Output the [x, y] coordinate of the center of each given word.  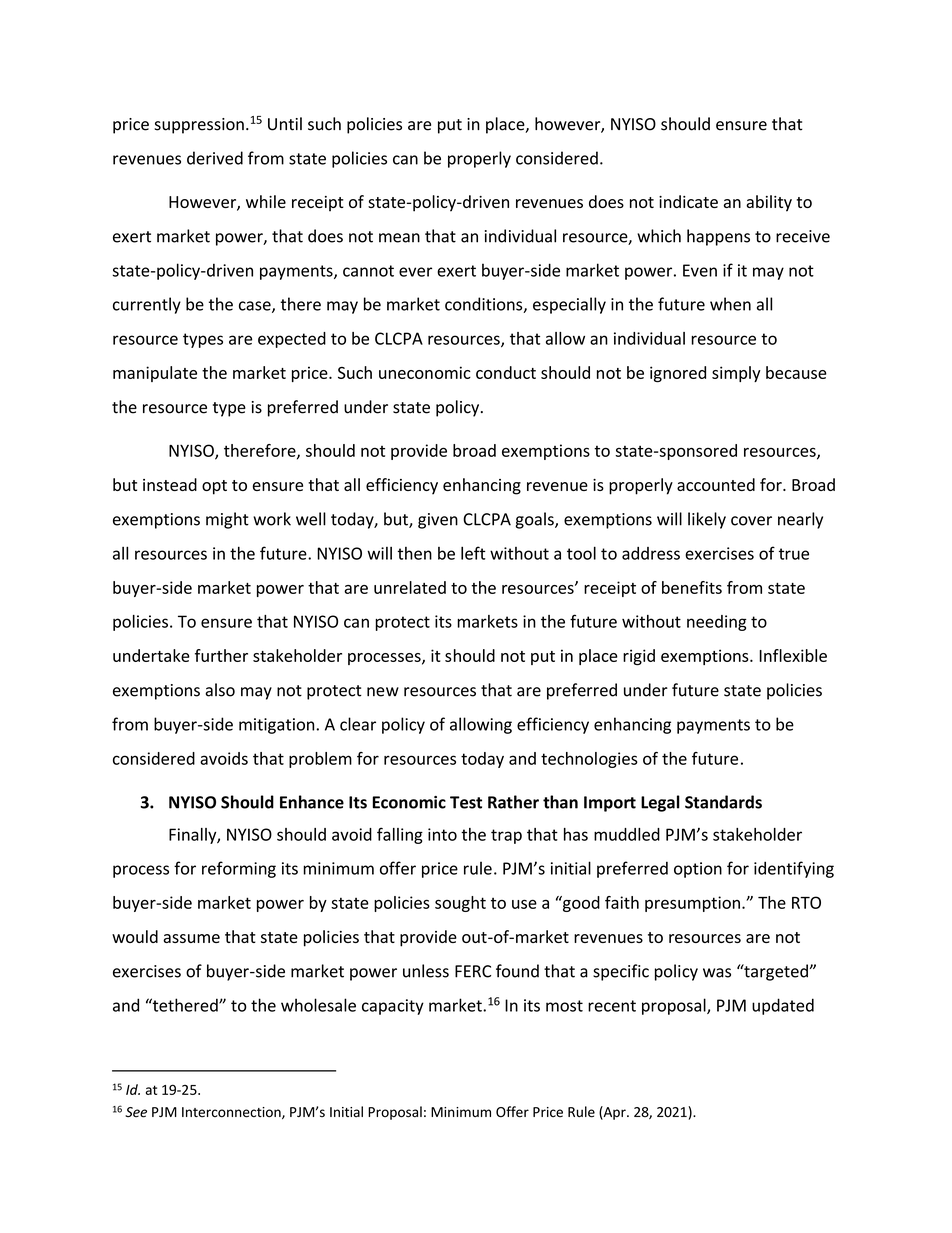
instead [170, 484]
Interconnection [232, 1113]
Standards [723, 802]
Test [466, 802]
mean [399, 238]
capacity [393, 1007]
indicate [688, 201]
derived [215, 158]
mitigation [278, 726]
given [438, 521]
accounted [716, 484]
